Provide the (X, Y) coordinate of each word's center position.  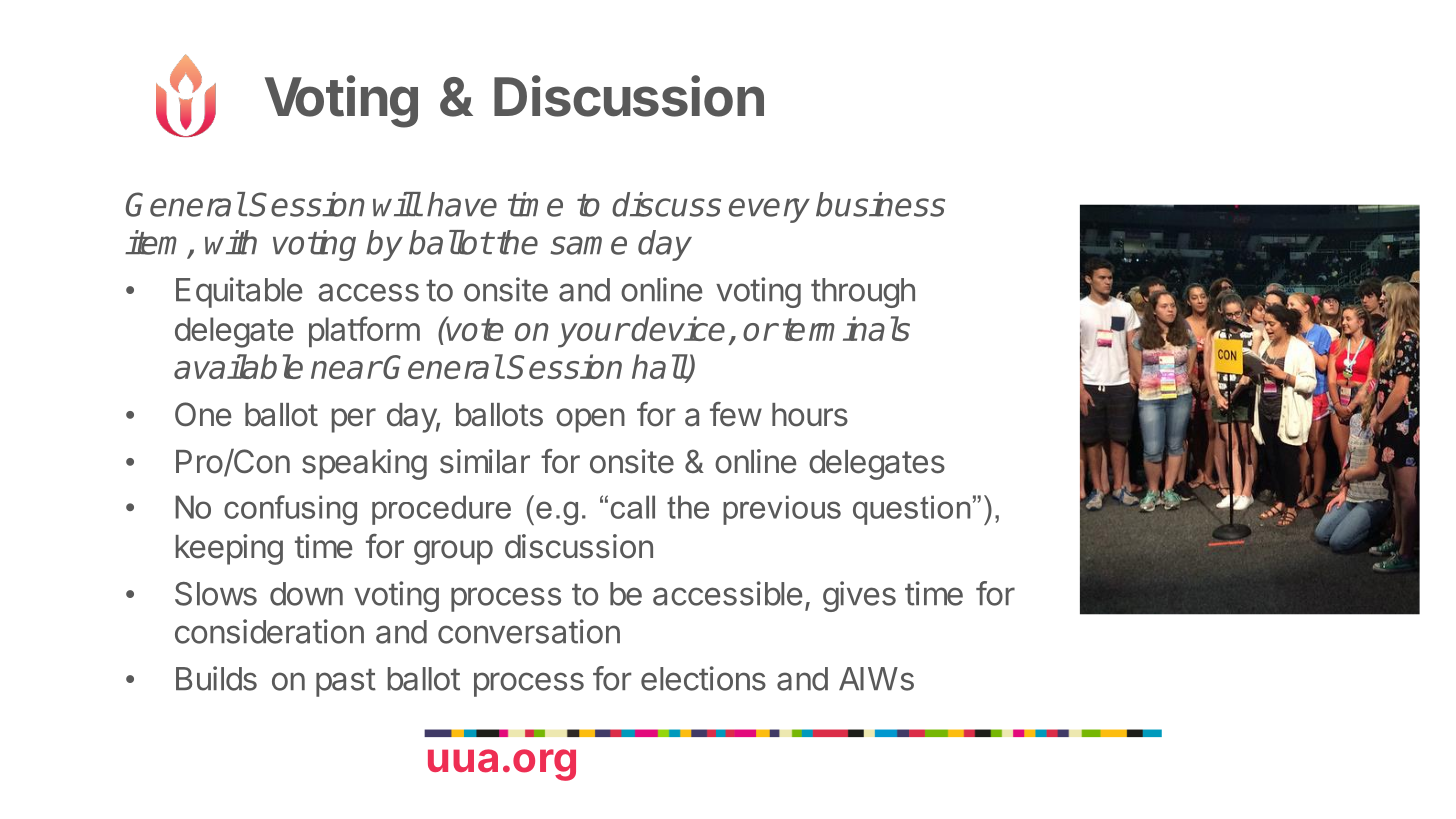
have (462, 204)
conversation (529, 631)
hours (810, 415)
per (354, 420)
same (589, 245)
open (590, 420)
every (769, 210)
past (346, 682)
